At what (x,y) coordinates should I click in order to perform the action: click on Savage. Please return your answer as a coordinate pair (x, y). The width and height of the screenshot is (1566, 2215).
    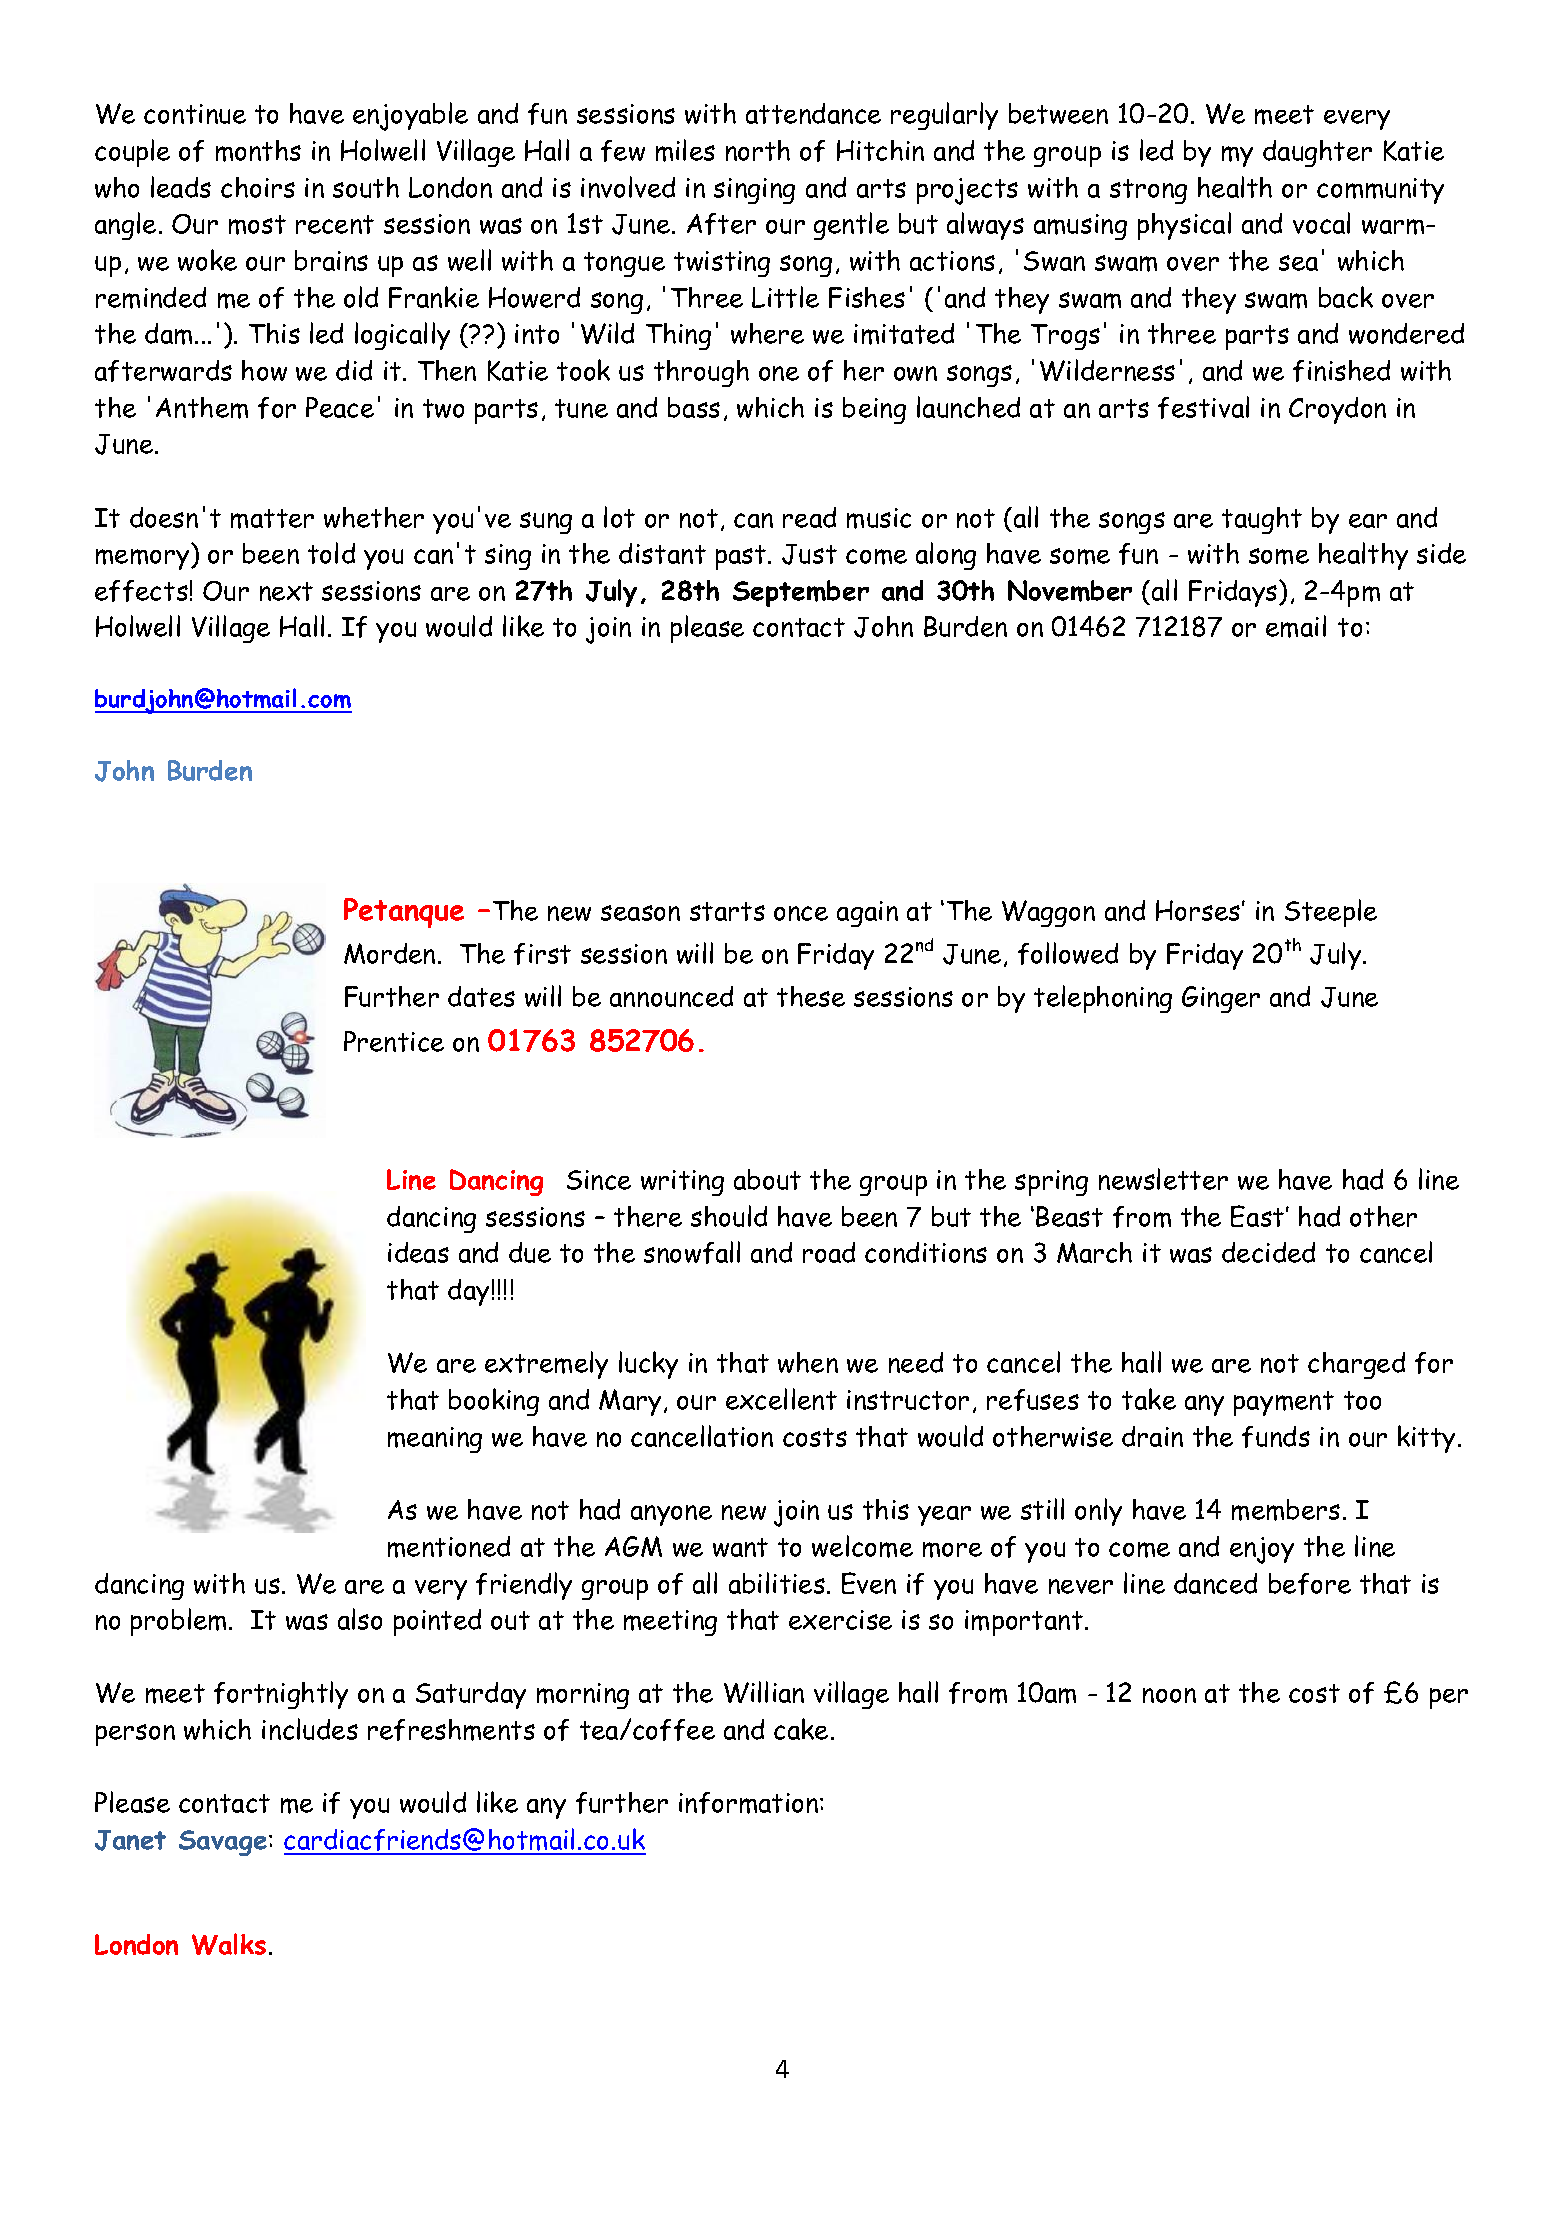
    Looking at the image, I should click on (223, 1843).
